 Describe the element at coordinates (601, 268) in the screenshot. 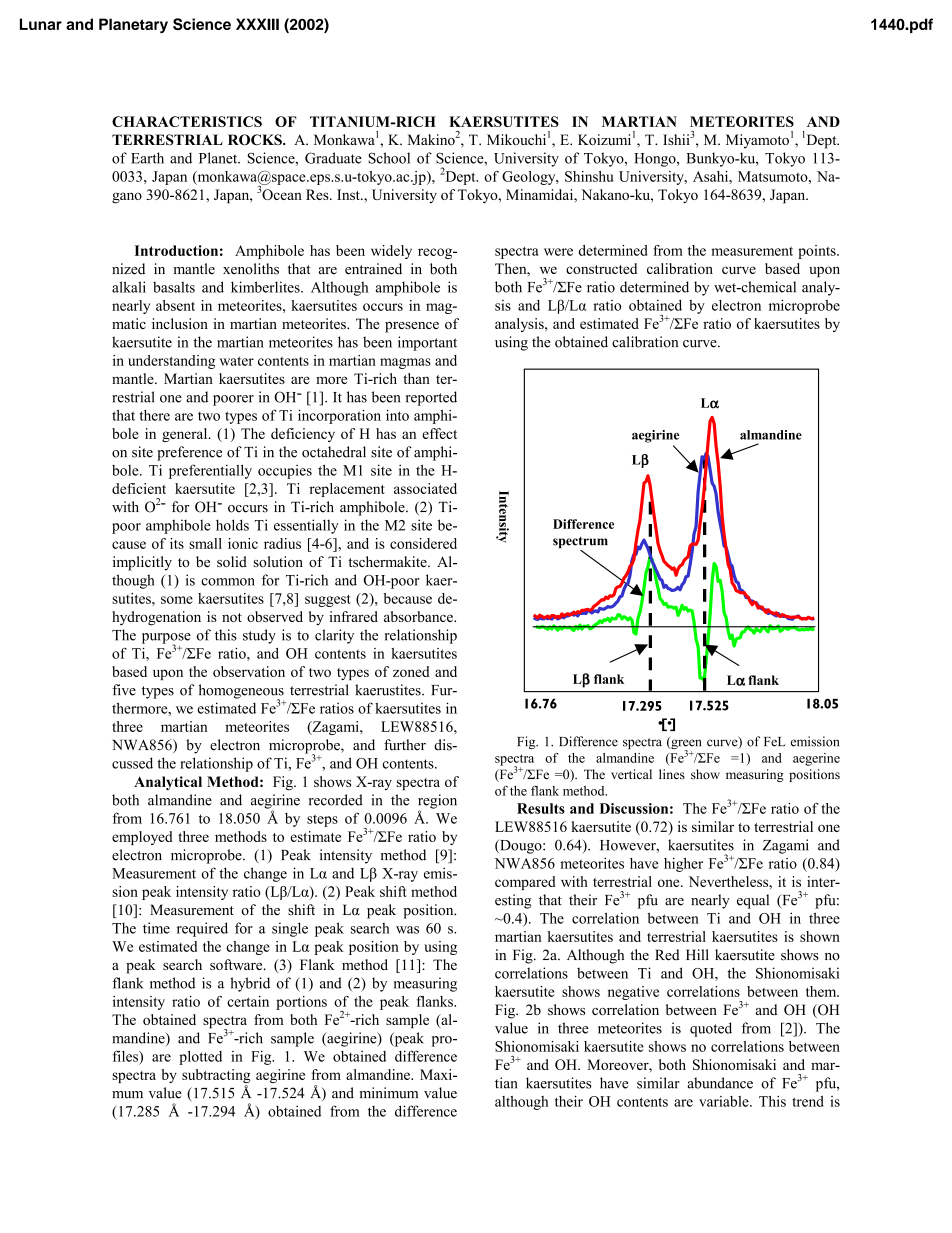

I see `constructed` at that location.
